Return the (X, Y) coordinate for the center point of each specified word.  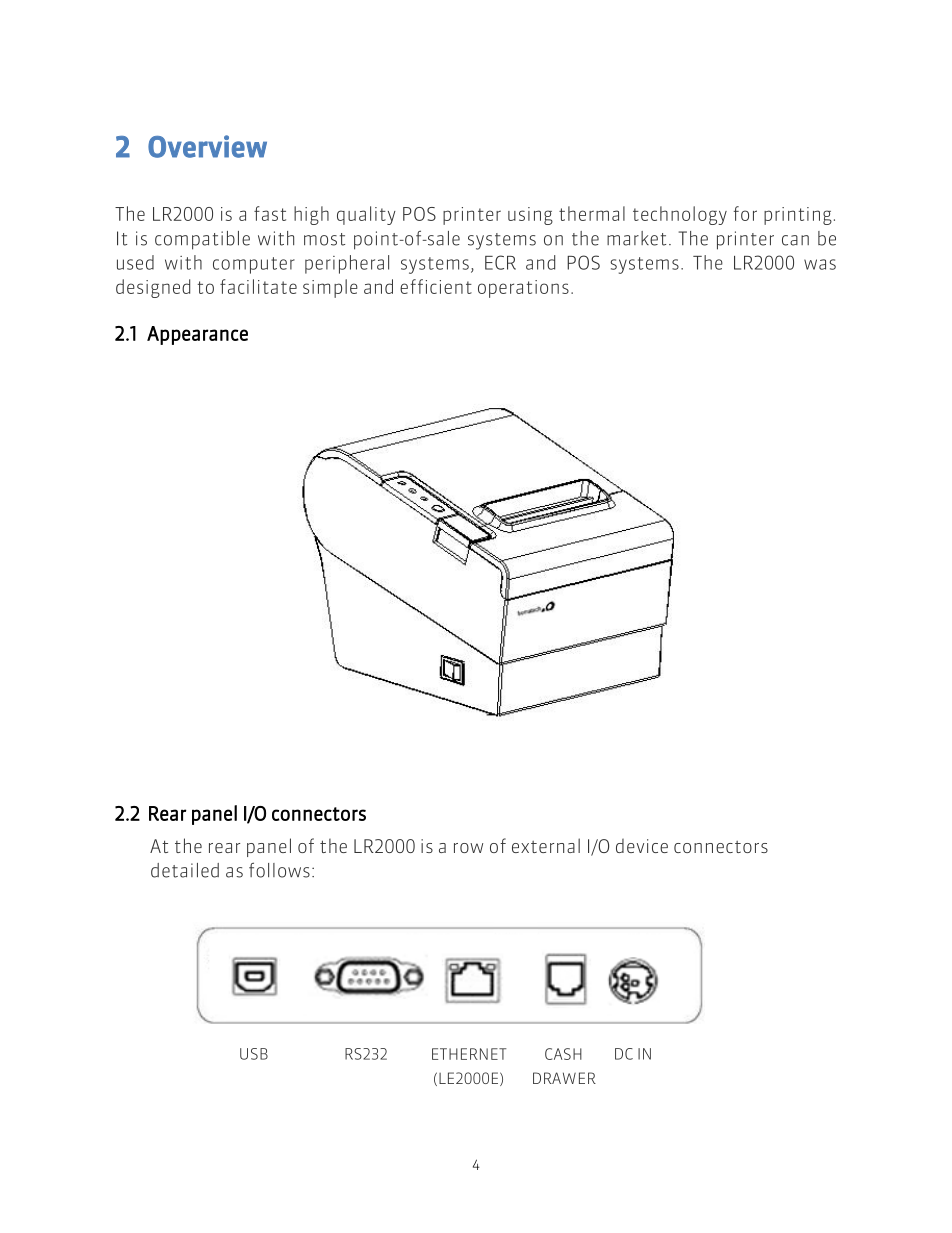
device (642, 846)
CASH (563, 1054)
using (530, 216)
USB (254, 1054)
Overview (207, 146)
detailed (185, 870)
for (745, 213)
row (468, 848)
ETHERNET (469, 1054)
